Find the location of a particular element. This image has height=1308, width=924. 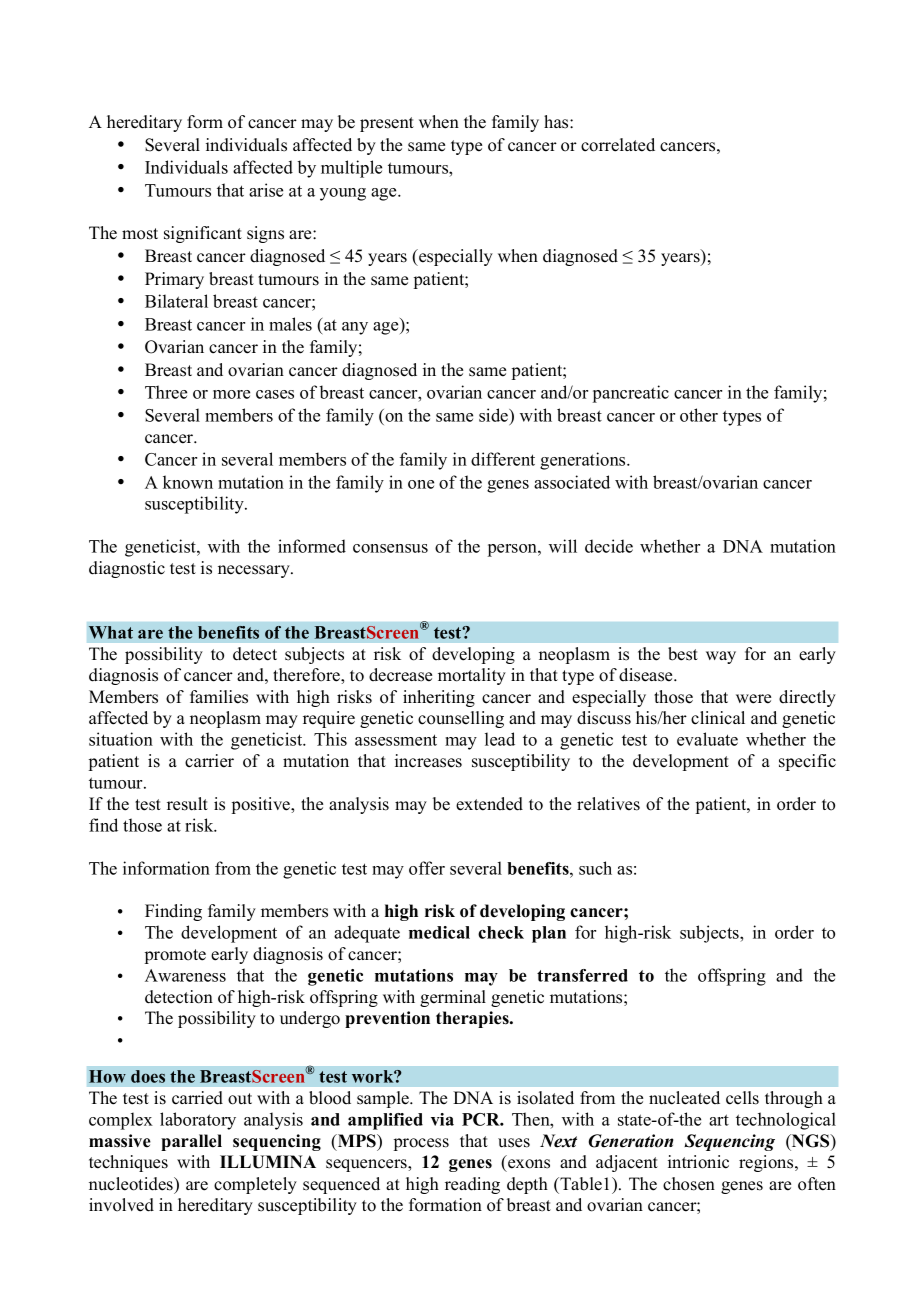

extended is located at coordinates (489, 804).
